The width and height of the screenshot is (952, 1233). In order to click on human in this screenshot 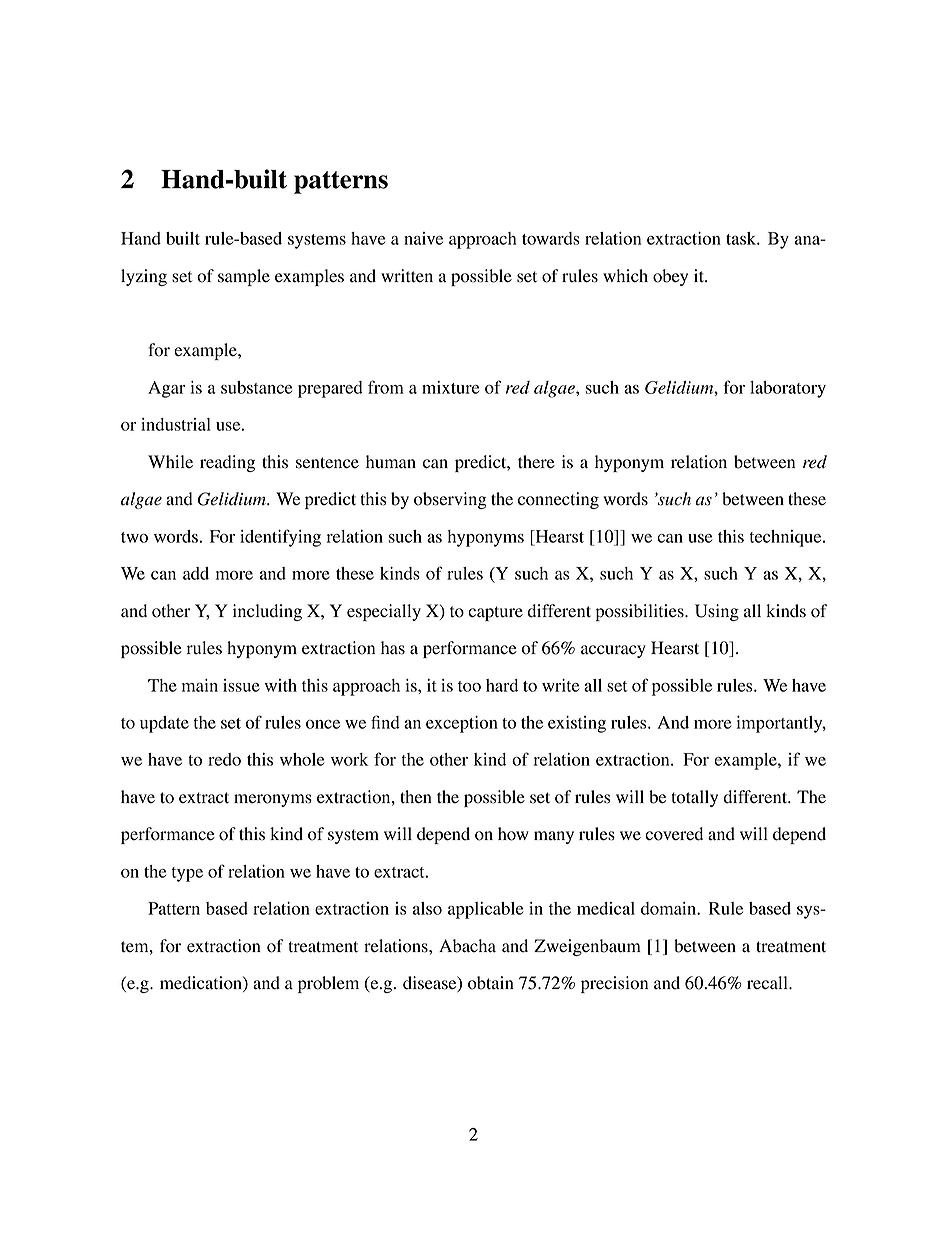, I will do `click(391, 462)`.
